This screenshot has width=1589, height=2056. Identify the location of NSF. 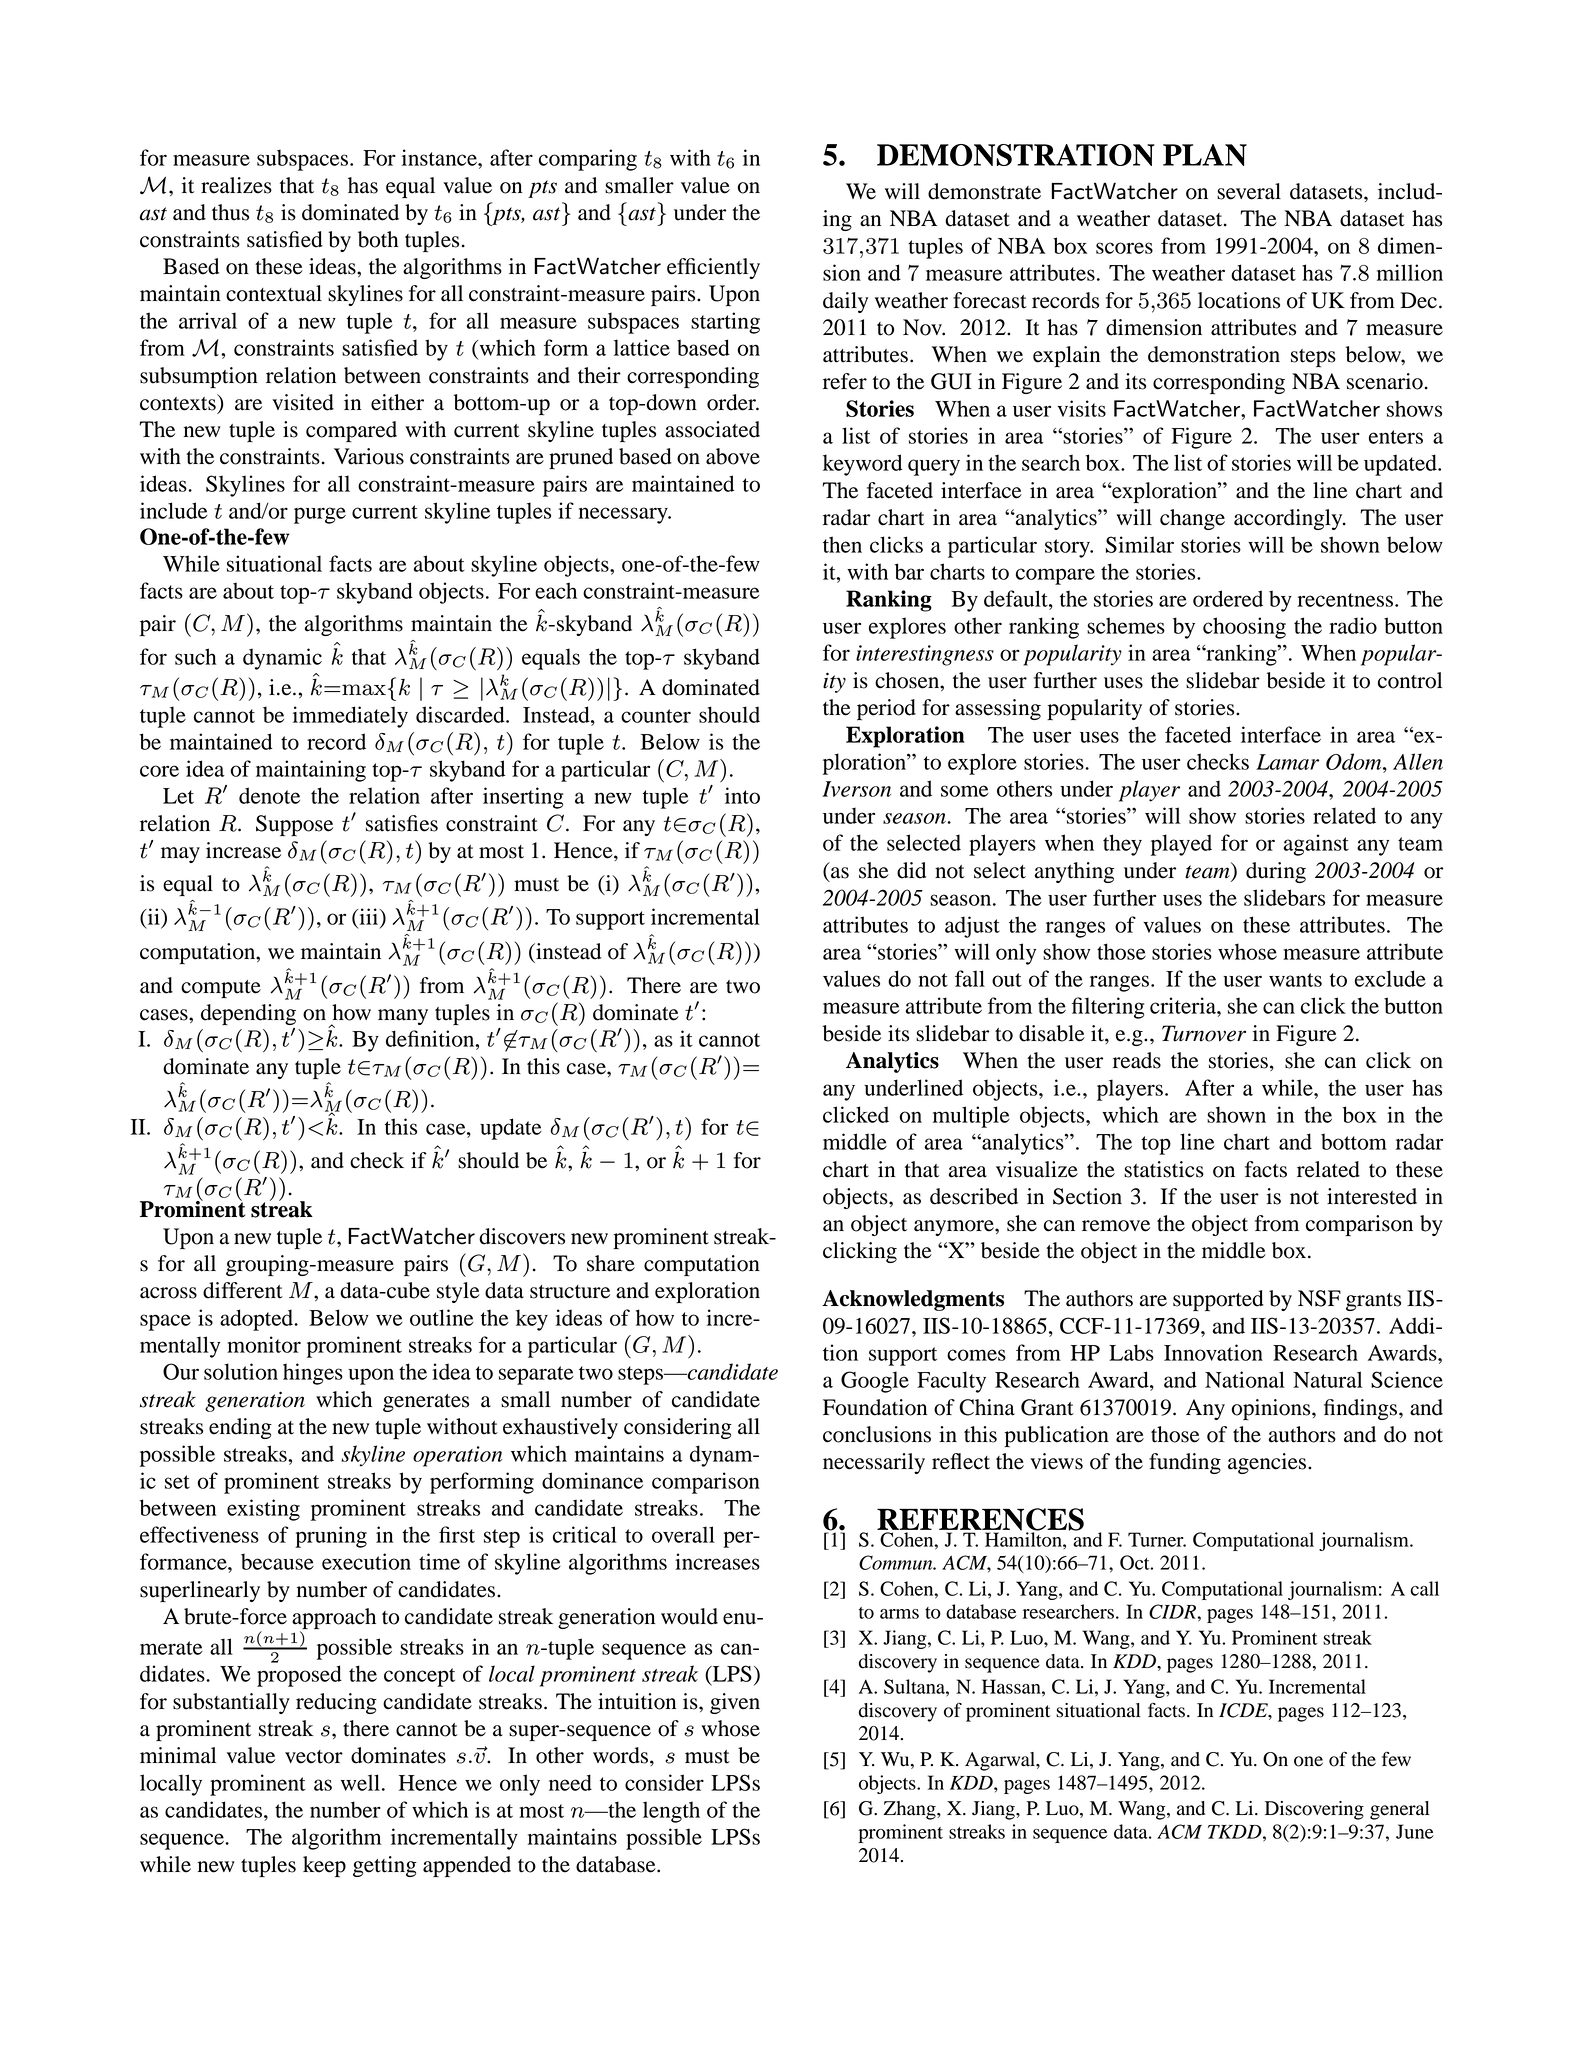
(1319, 1298).
